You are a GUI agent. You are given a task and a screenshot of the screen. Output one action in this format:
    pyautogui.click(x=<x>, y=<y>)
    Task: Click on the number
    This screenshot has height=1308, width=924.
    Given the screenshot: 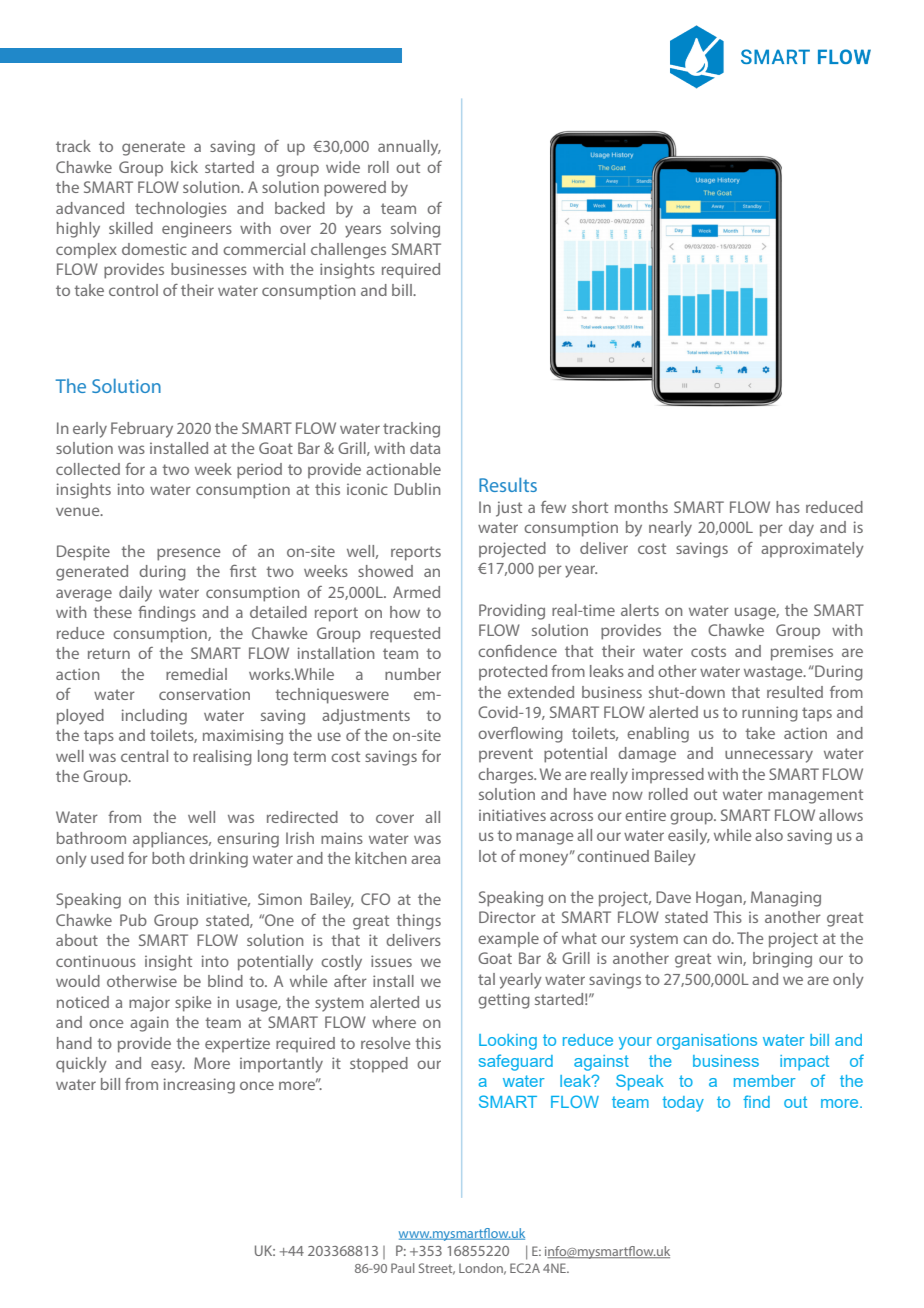 What is the action you would take?
    pyautogui.click(x=413, y=674)
